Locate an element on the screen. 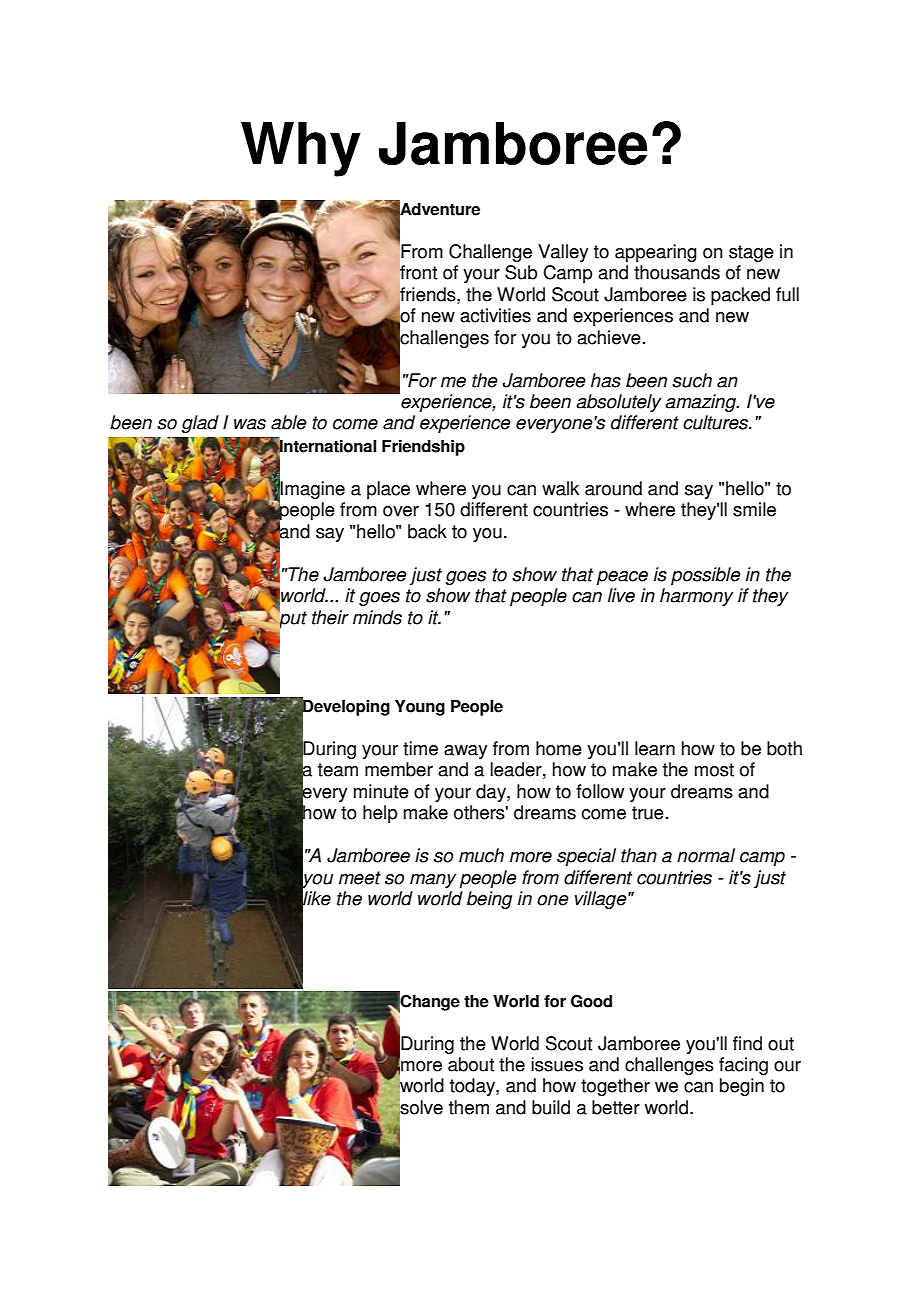 This screenshot has height=1308, width=924. their is located at coordinates (330, 617).
